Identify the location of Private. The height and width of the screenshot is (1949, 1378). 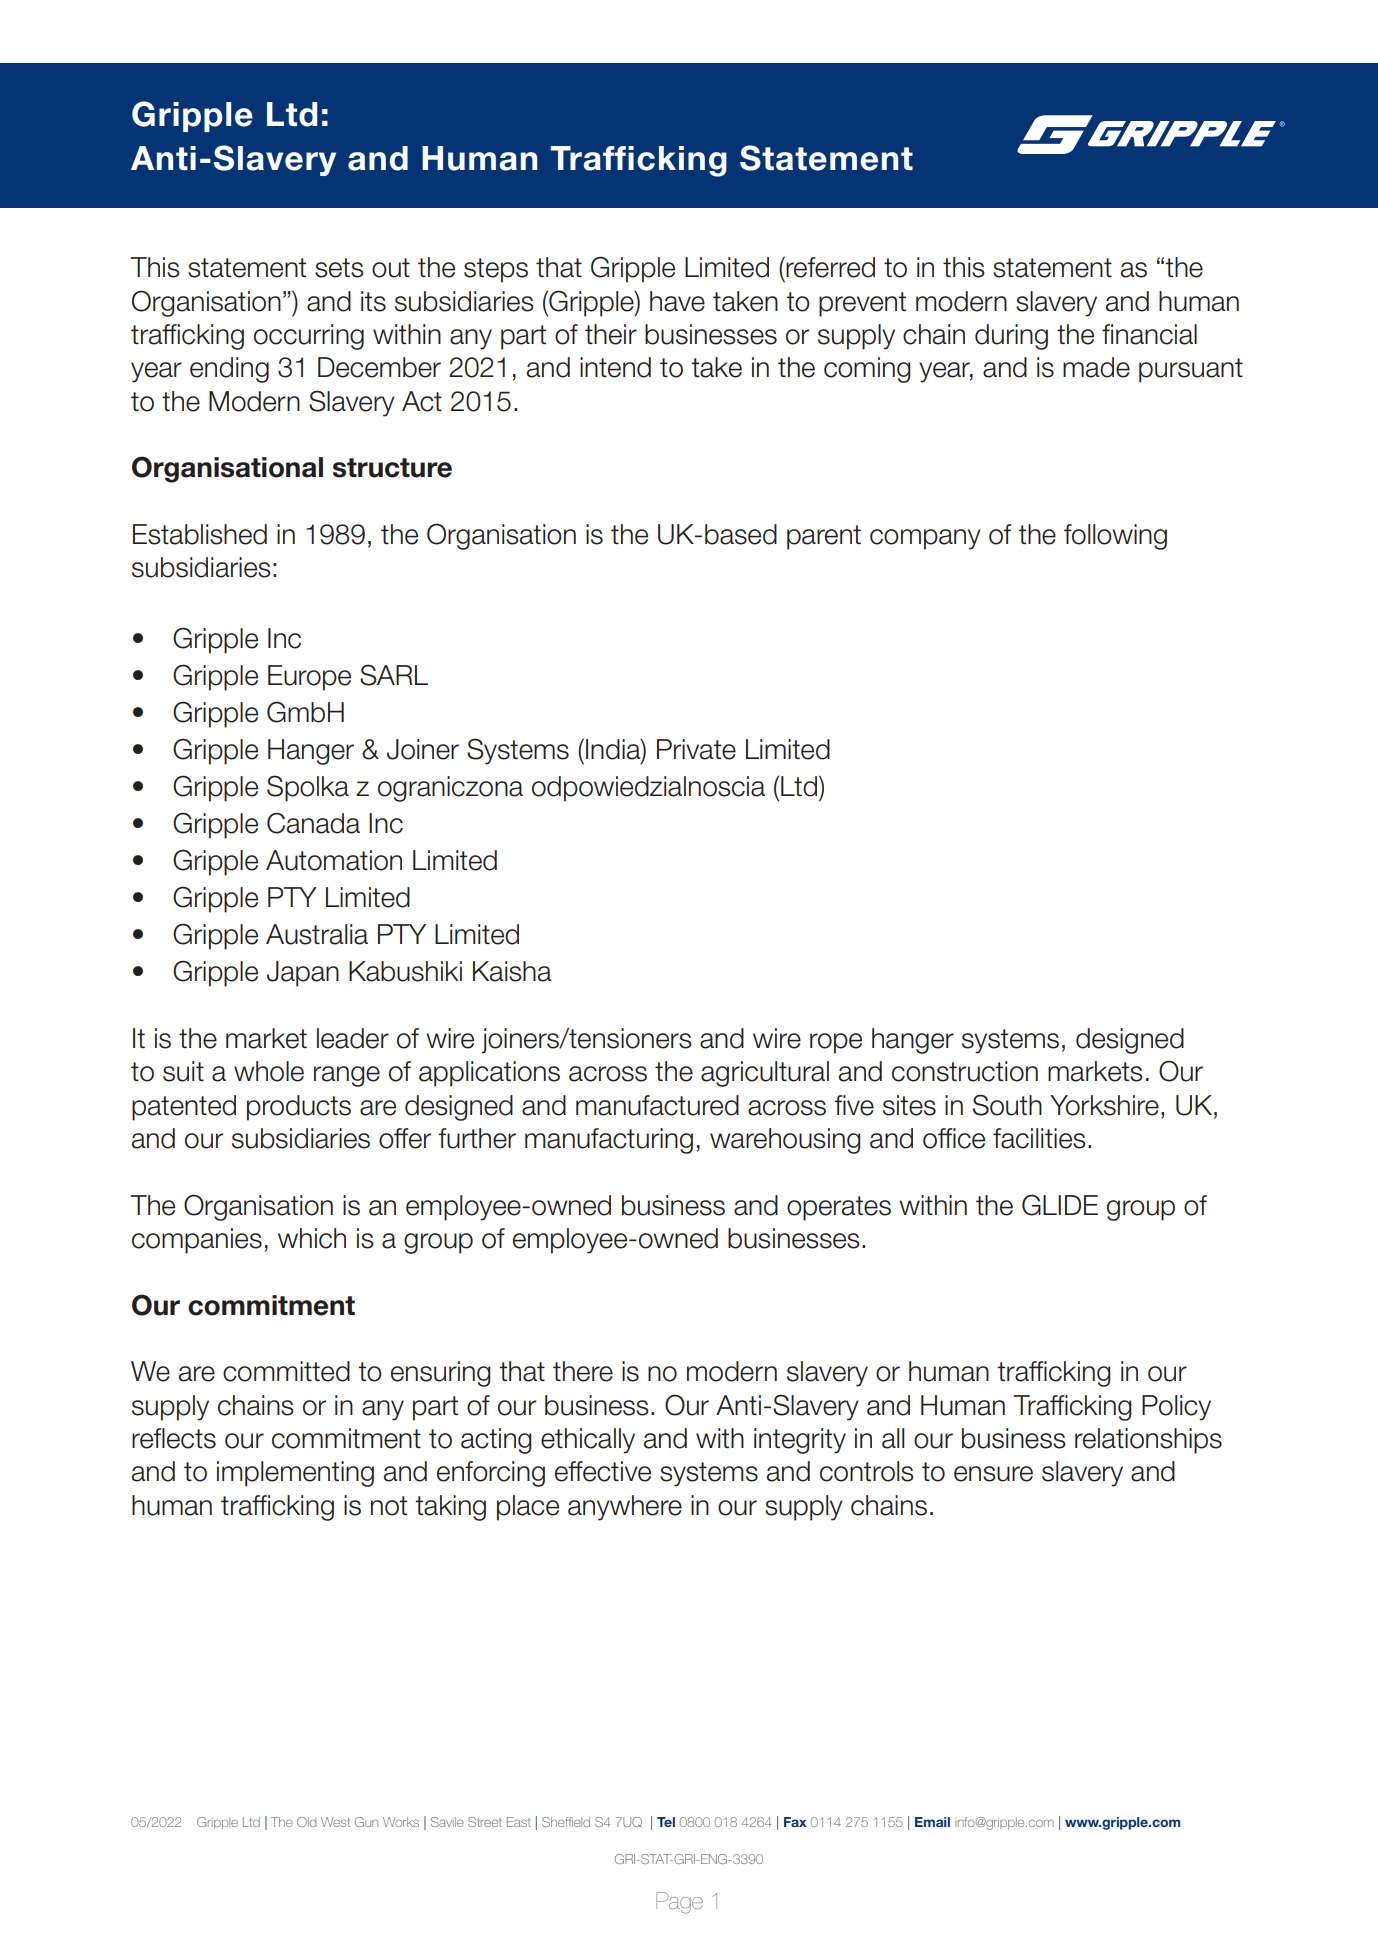
(696, 749).
